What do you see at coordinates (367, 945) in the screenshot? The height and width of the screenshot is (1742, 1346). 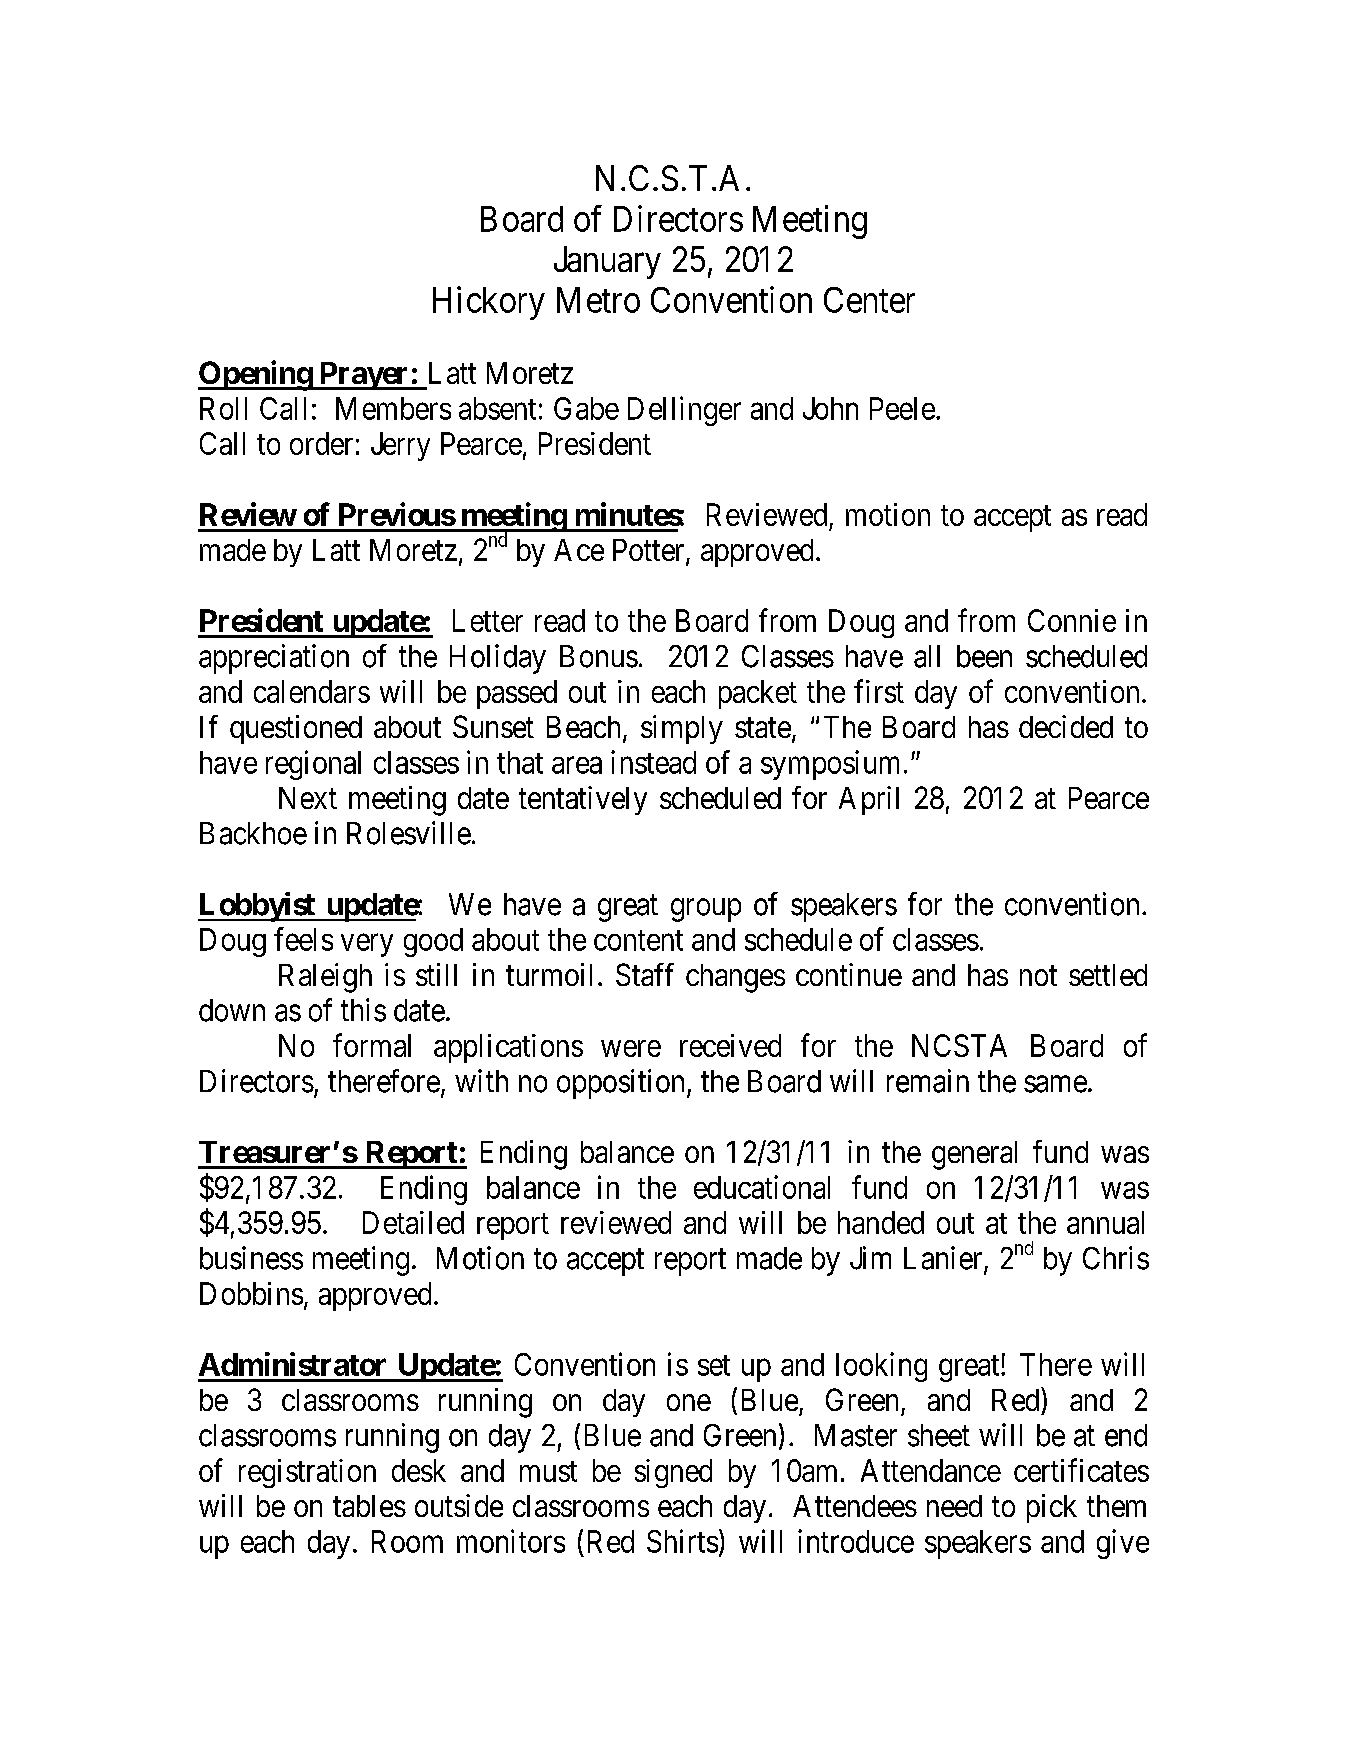 I see `very` at bounding box center [367, 945].
